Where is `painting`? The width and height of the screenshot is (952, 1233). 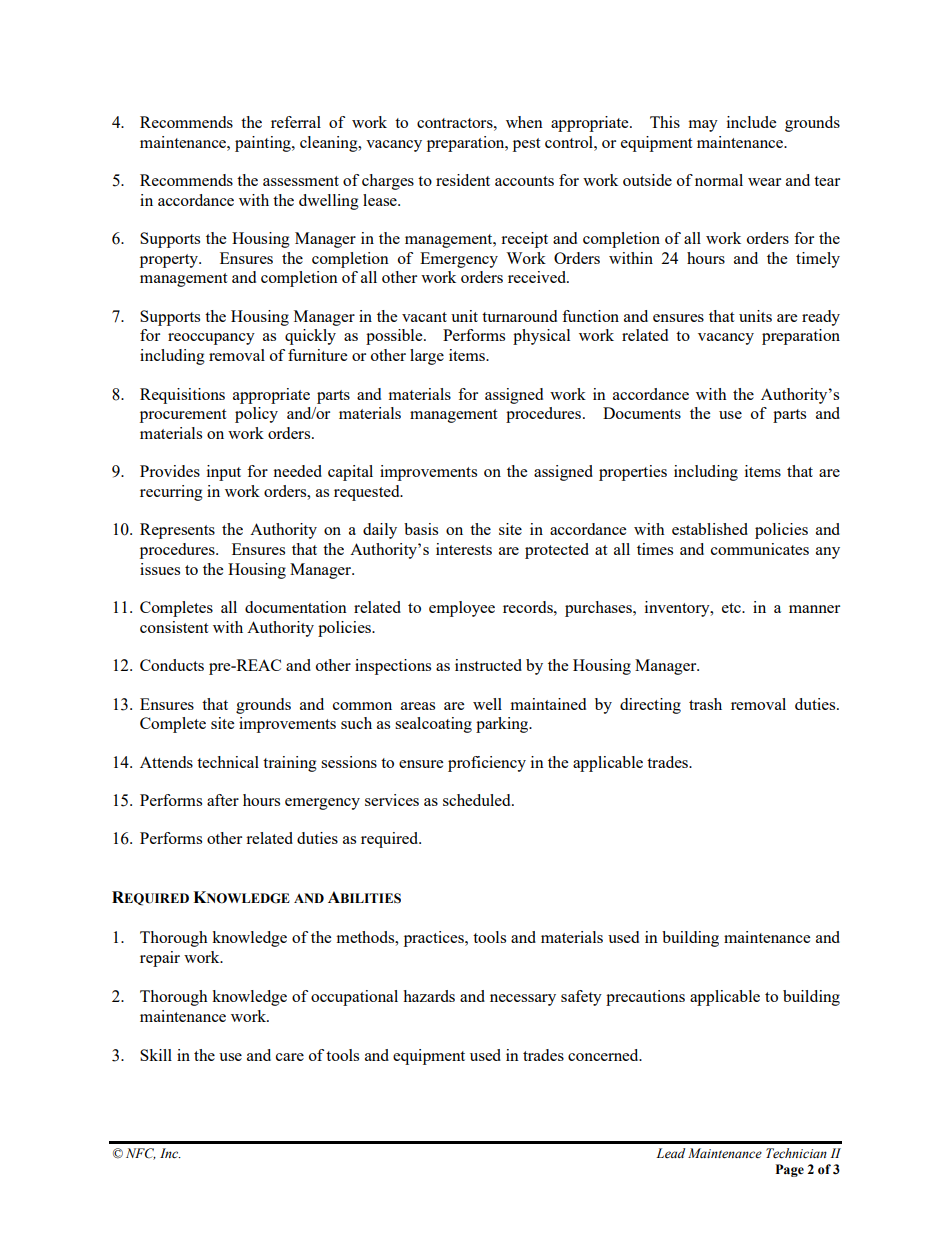
painting is located at coordinates (264, 144).
